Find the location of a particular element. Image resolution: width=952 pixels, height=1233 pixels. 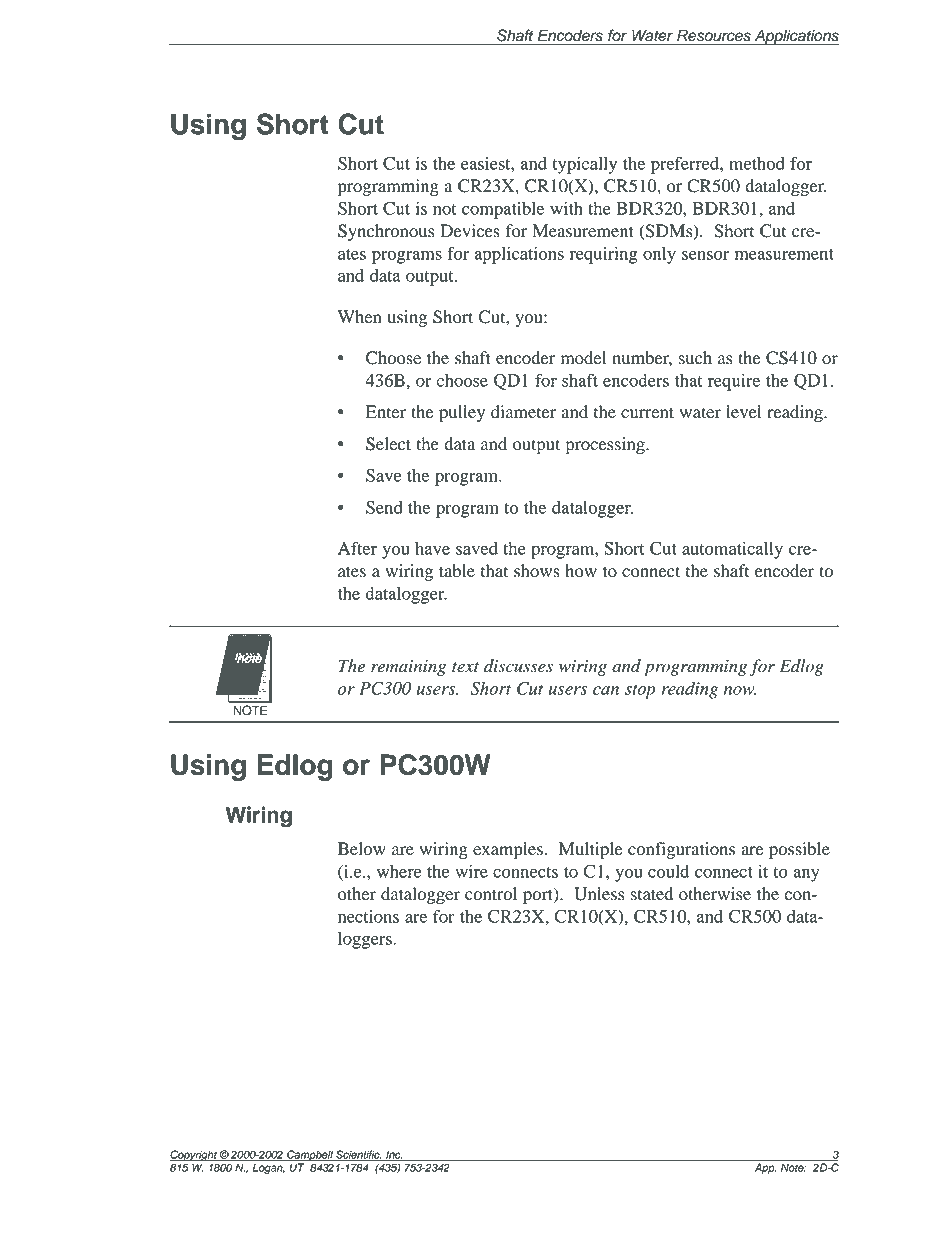

Resources is located at coordinates (714, 35).
